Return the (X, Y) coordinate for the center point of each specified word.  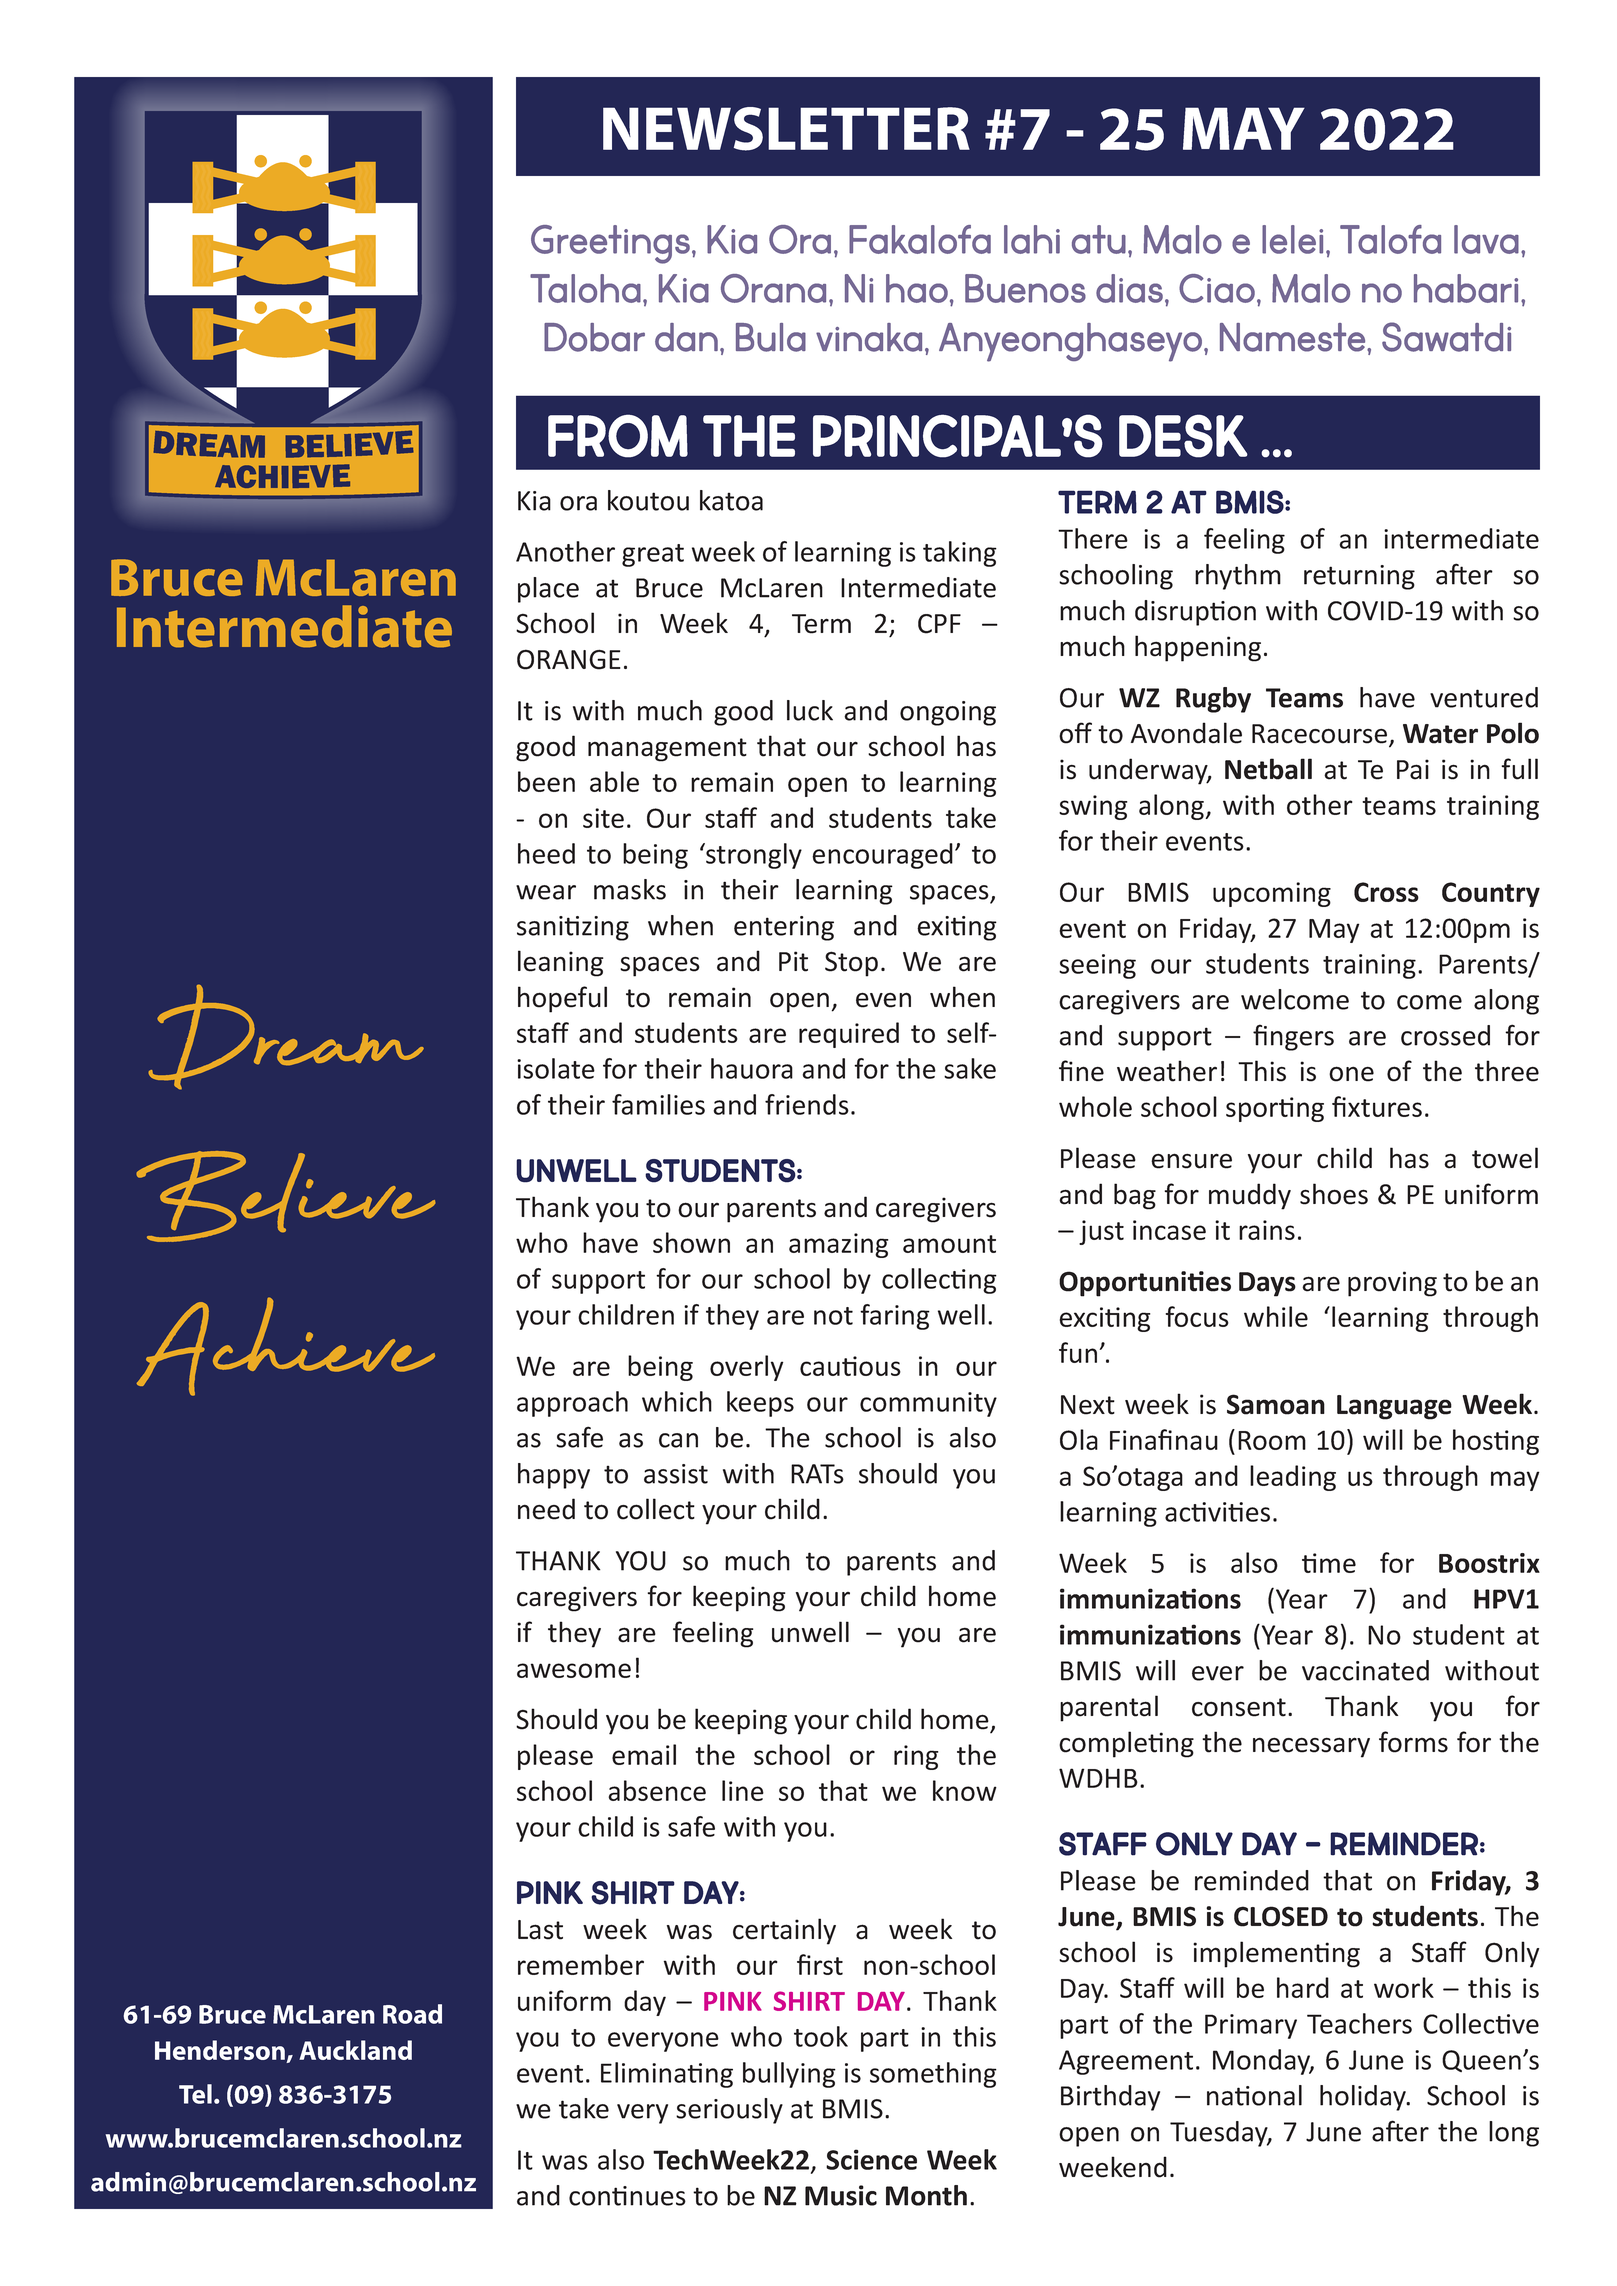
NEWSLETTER (786, 129)
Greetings (610, 244)
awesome (574, 1670)
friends (807, 1104)
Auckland (355, 2050)
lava (1486, 239)
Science (871, 2159)
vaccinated (1365, 1670)
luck (810, 710)
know (965, 1790)
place (548, 590)
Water (1440, 734)
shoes (1334, 1194)
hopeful (562, 999)
